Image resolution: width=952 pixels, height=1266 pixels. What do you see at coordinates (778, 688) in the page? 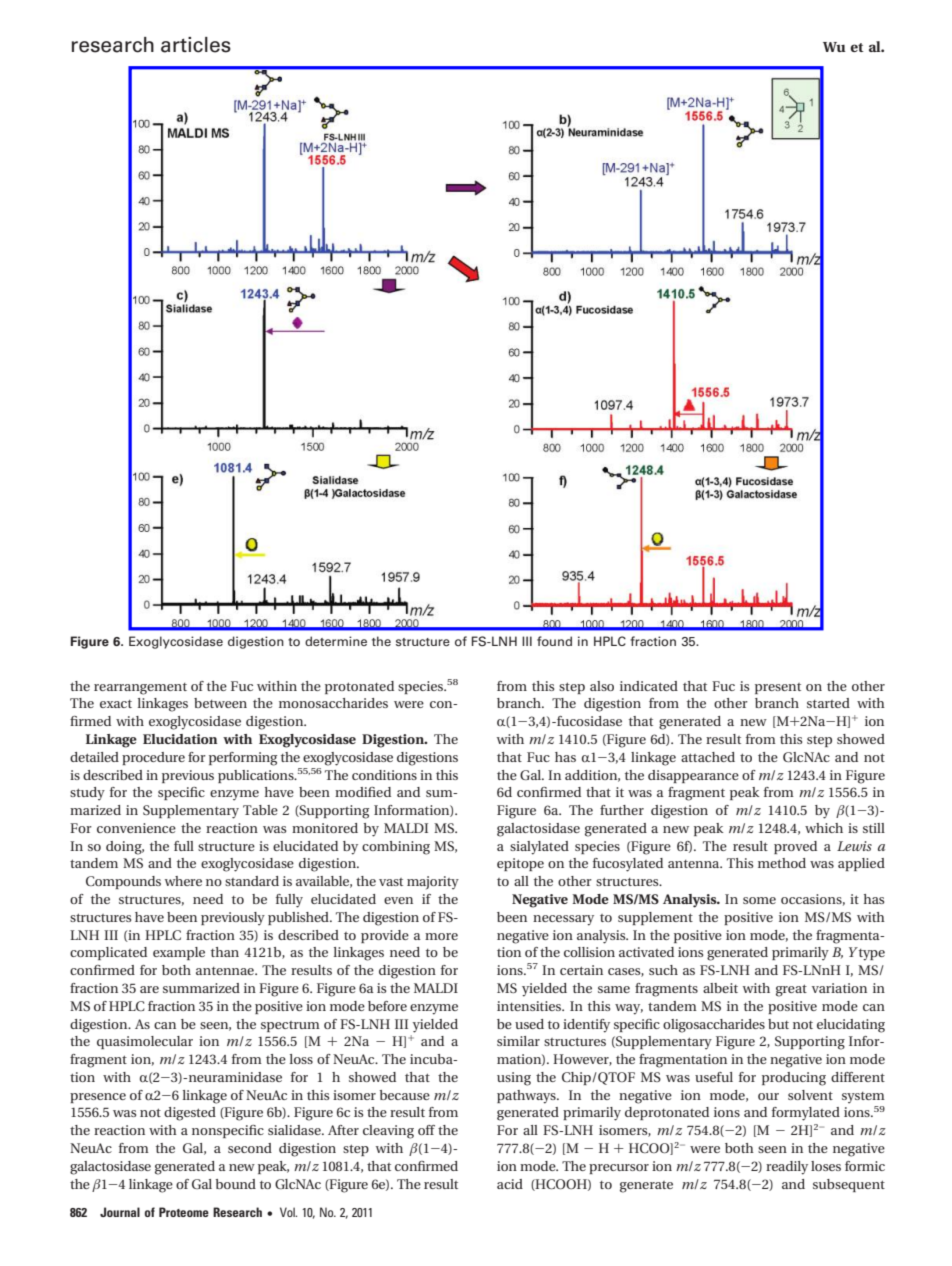
I see `present` at bounding box center [778, 688].
